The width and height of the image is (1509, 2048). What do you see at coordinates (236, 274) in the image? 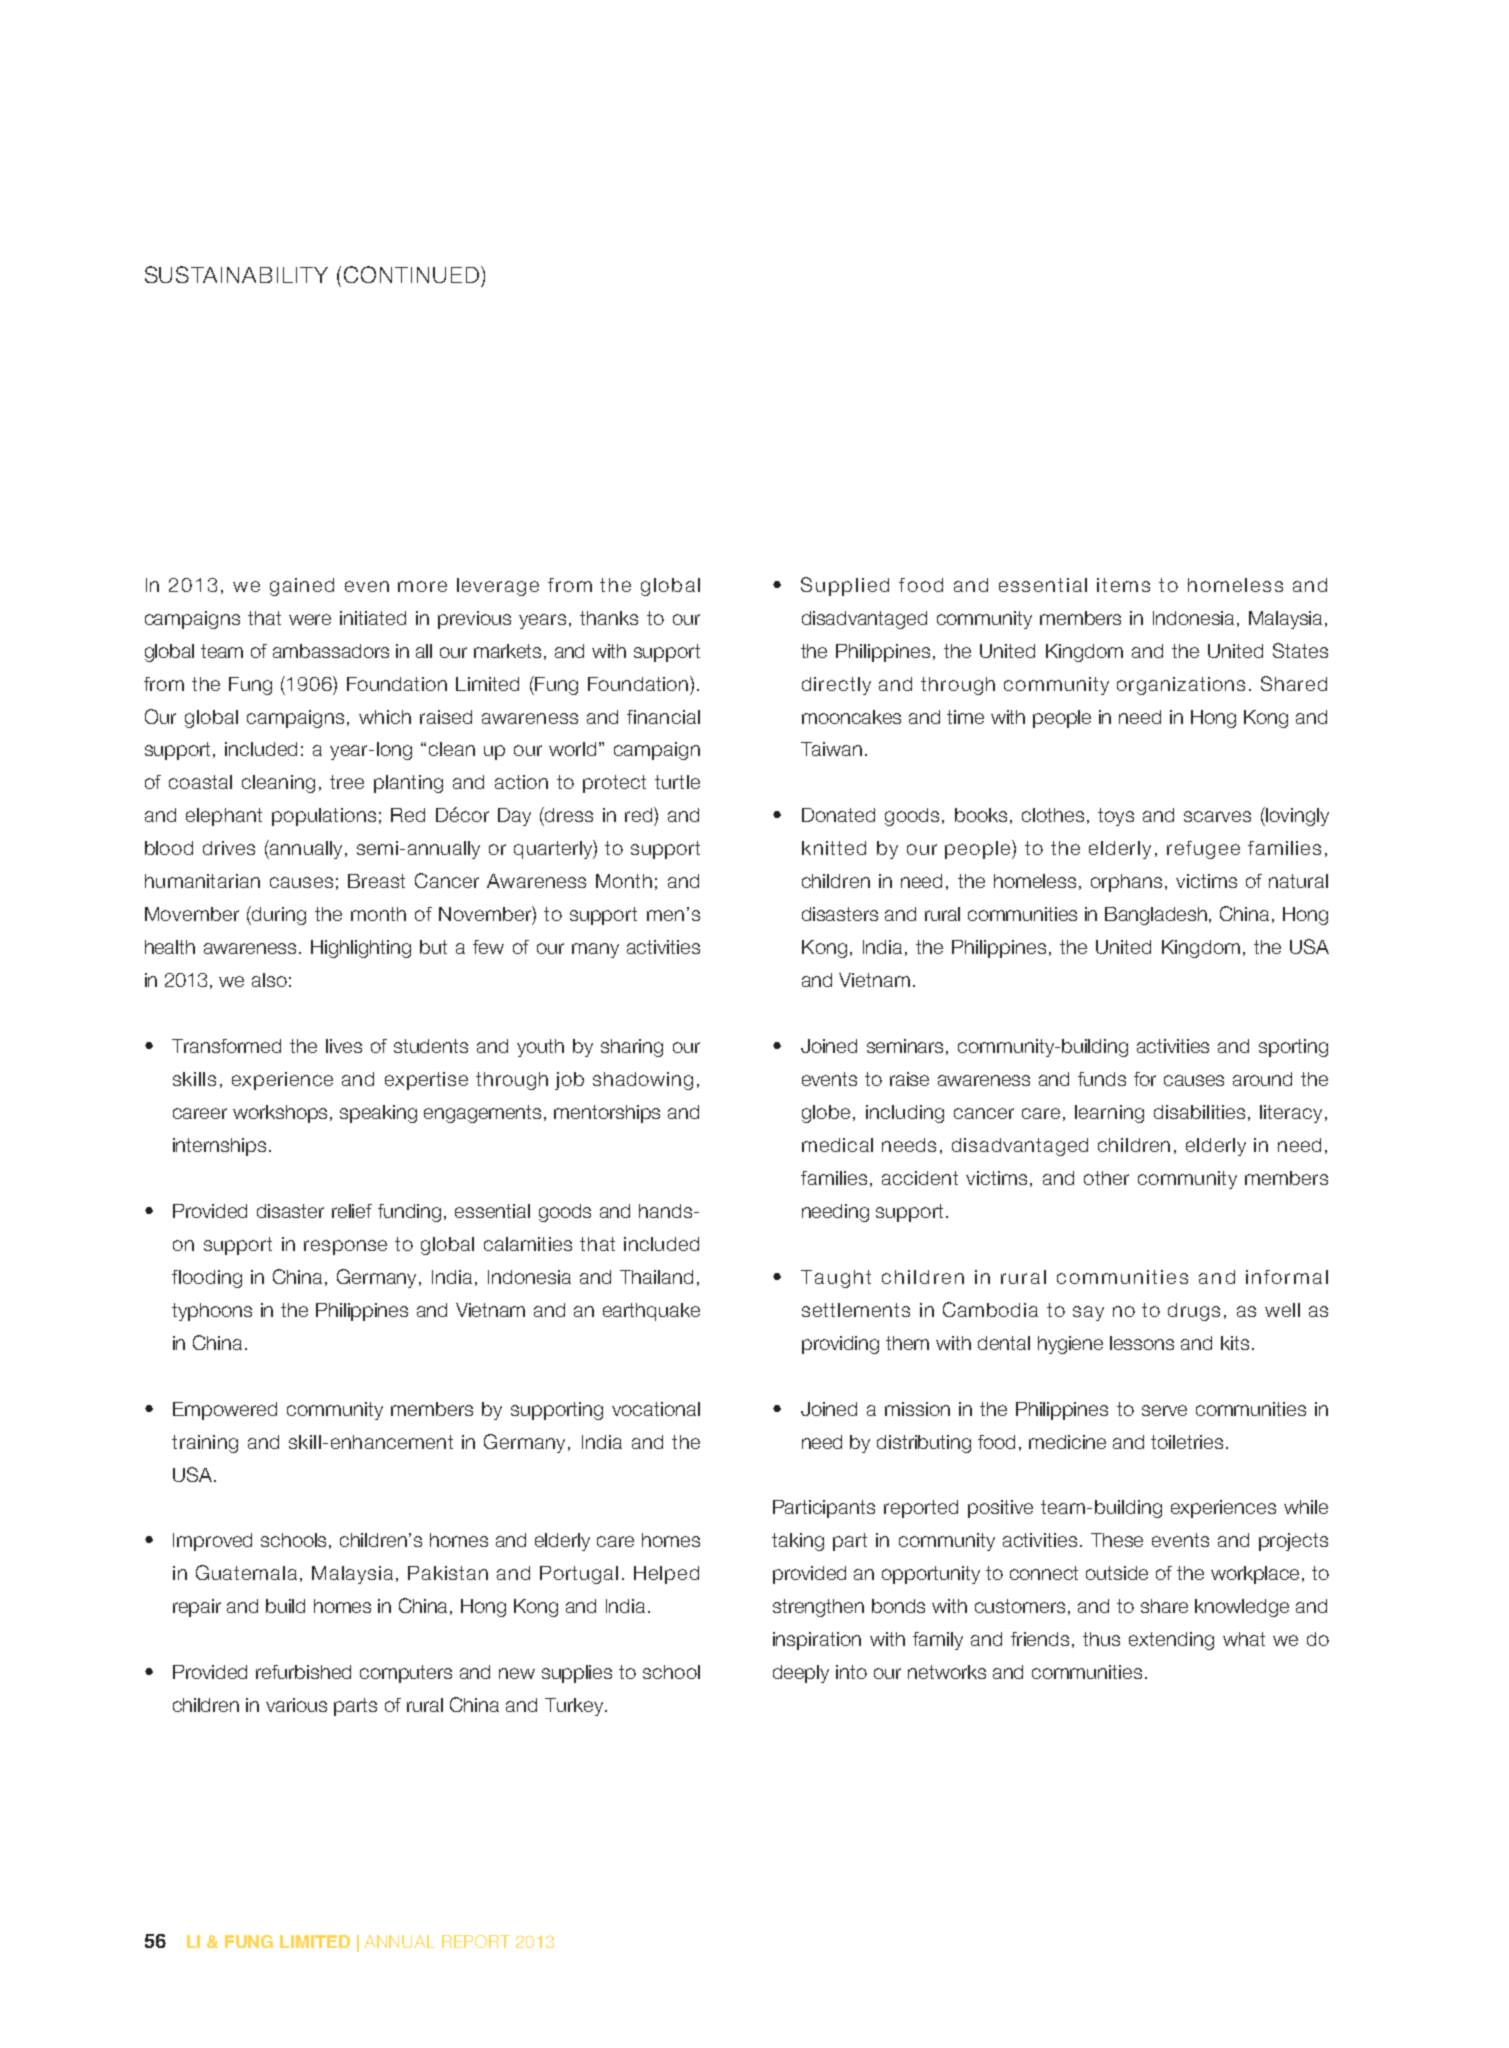
I see `SUSTAINABILITY` at bounding box center [236, 274].
